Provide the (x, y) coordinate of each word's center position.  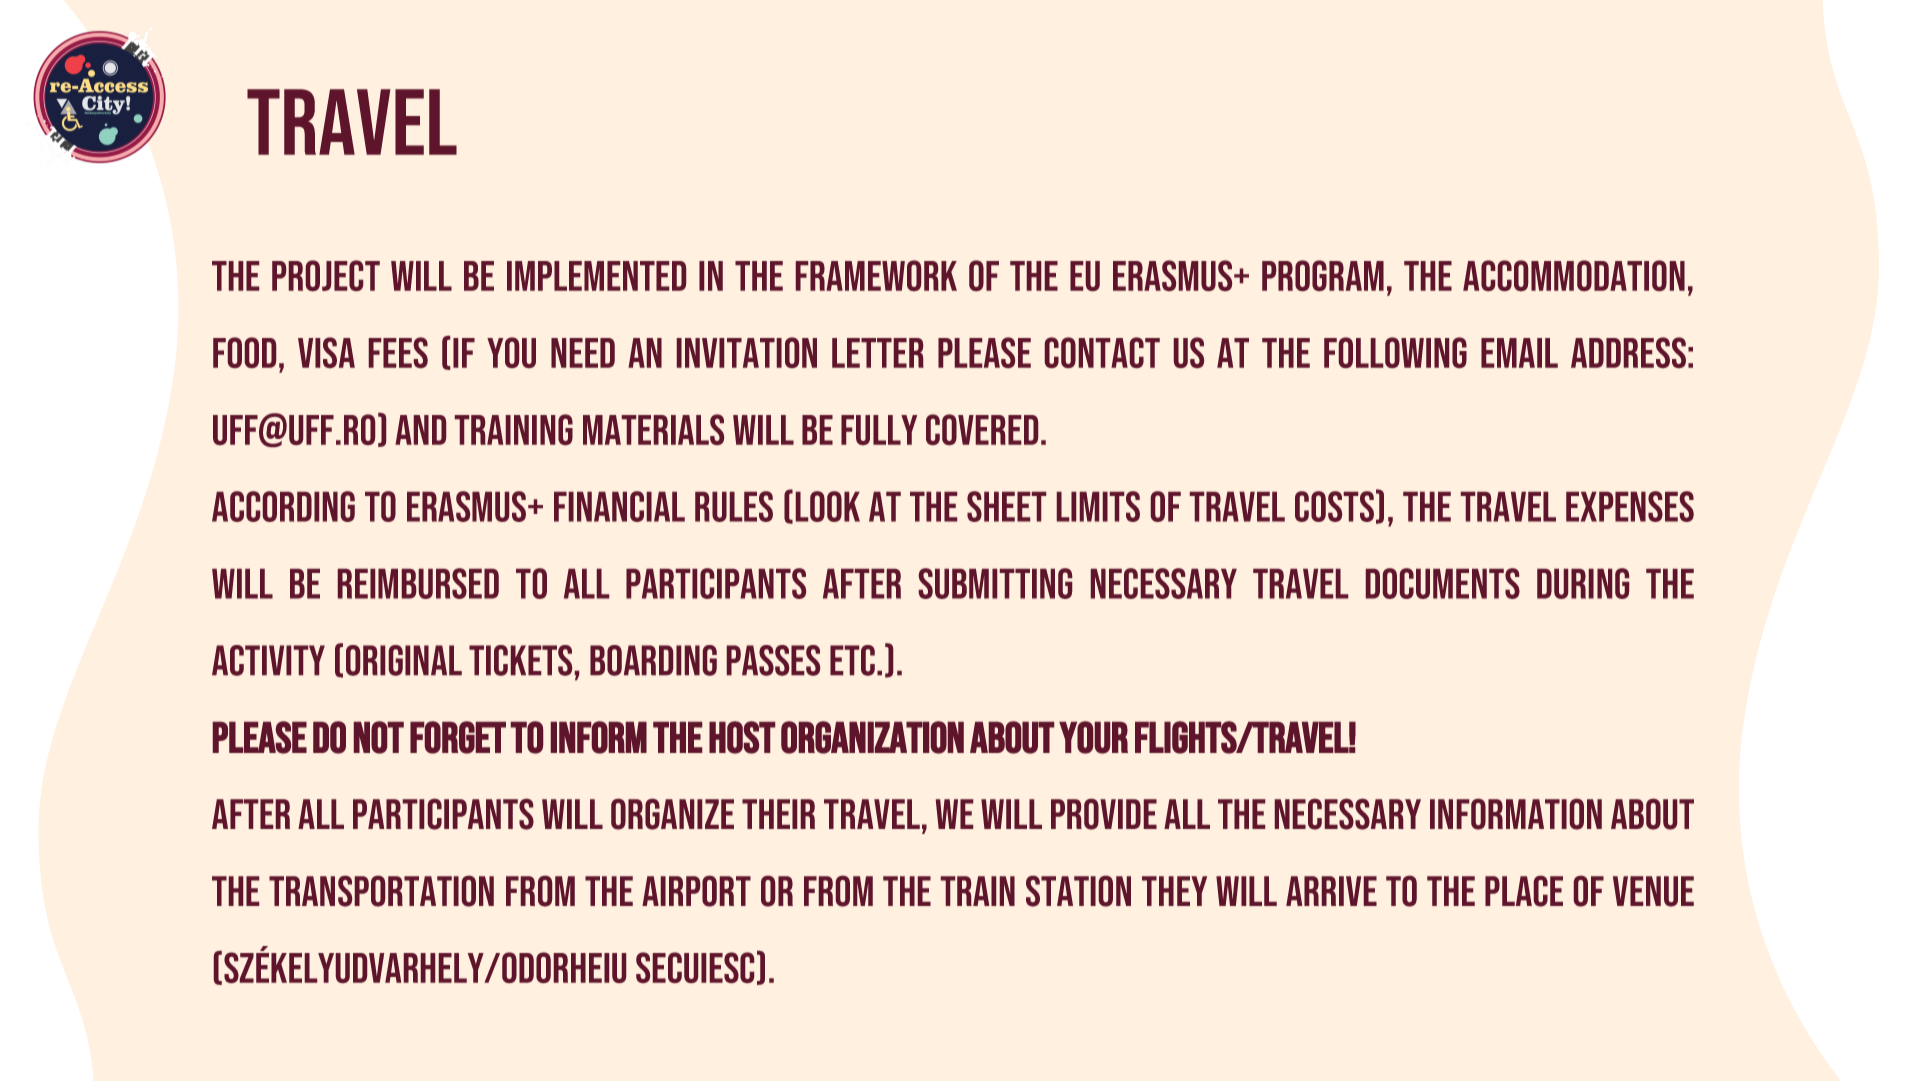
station (1078, 891)
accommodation (1574, 275)
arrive (1331, 891)
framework (876, 275)
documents (1443, 583)
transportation (381, 891)
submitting (995, 583)
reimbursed (418, 583)
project (326, 275)
